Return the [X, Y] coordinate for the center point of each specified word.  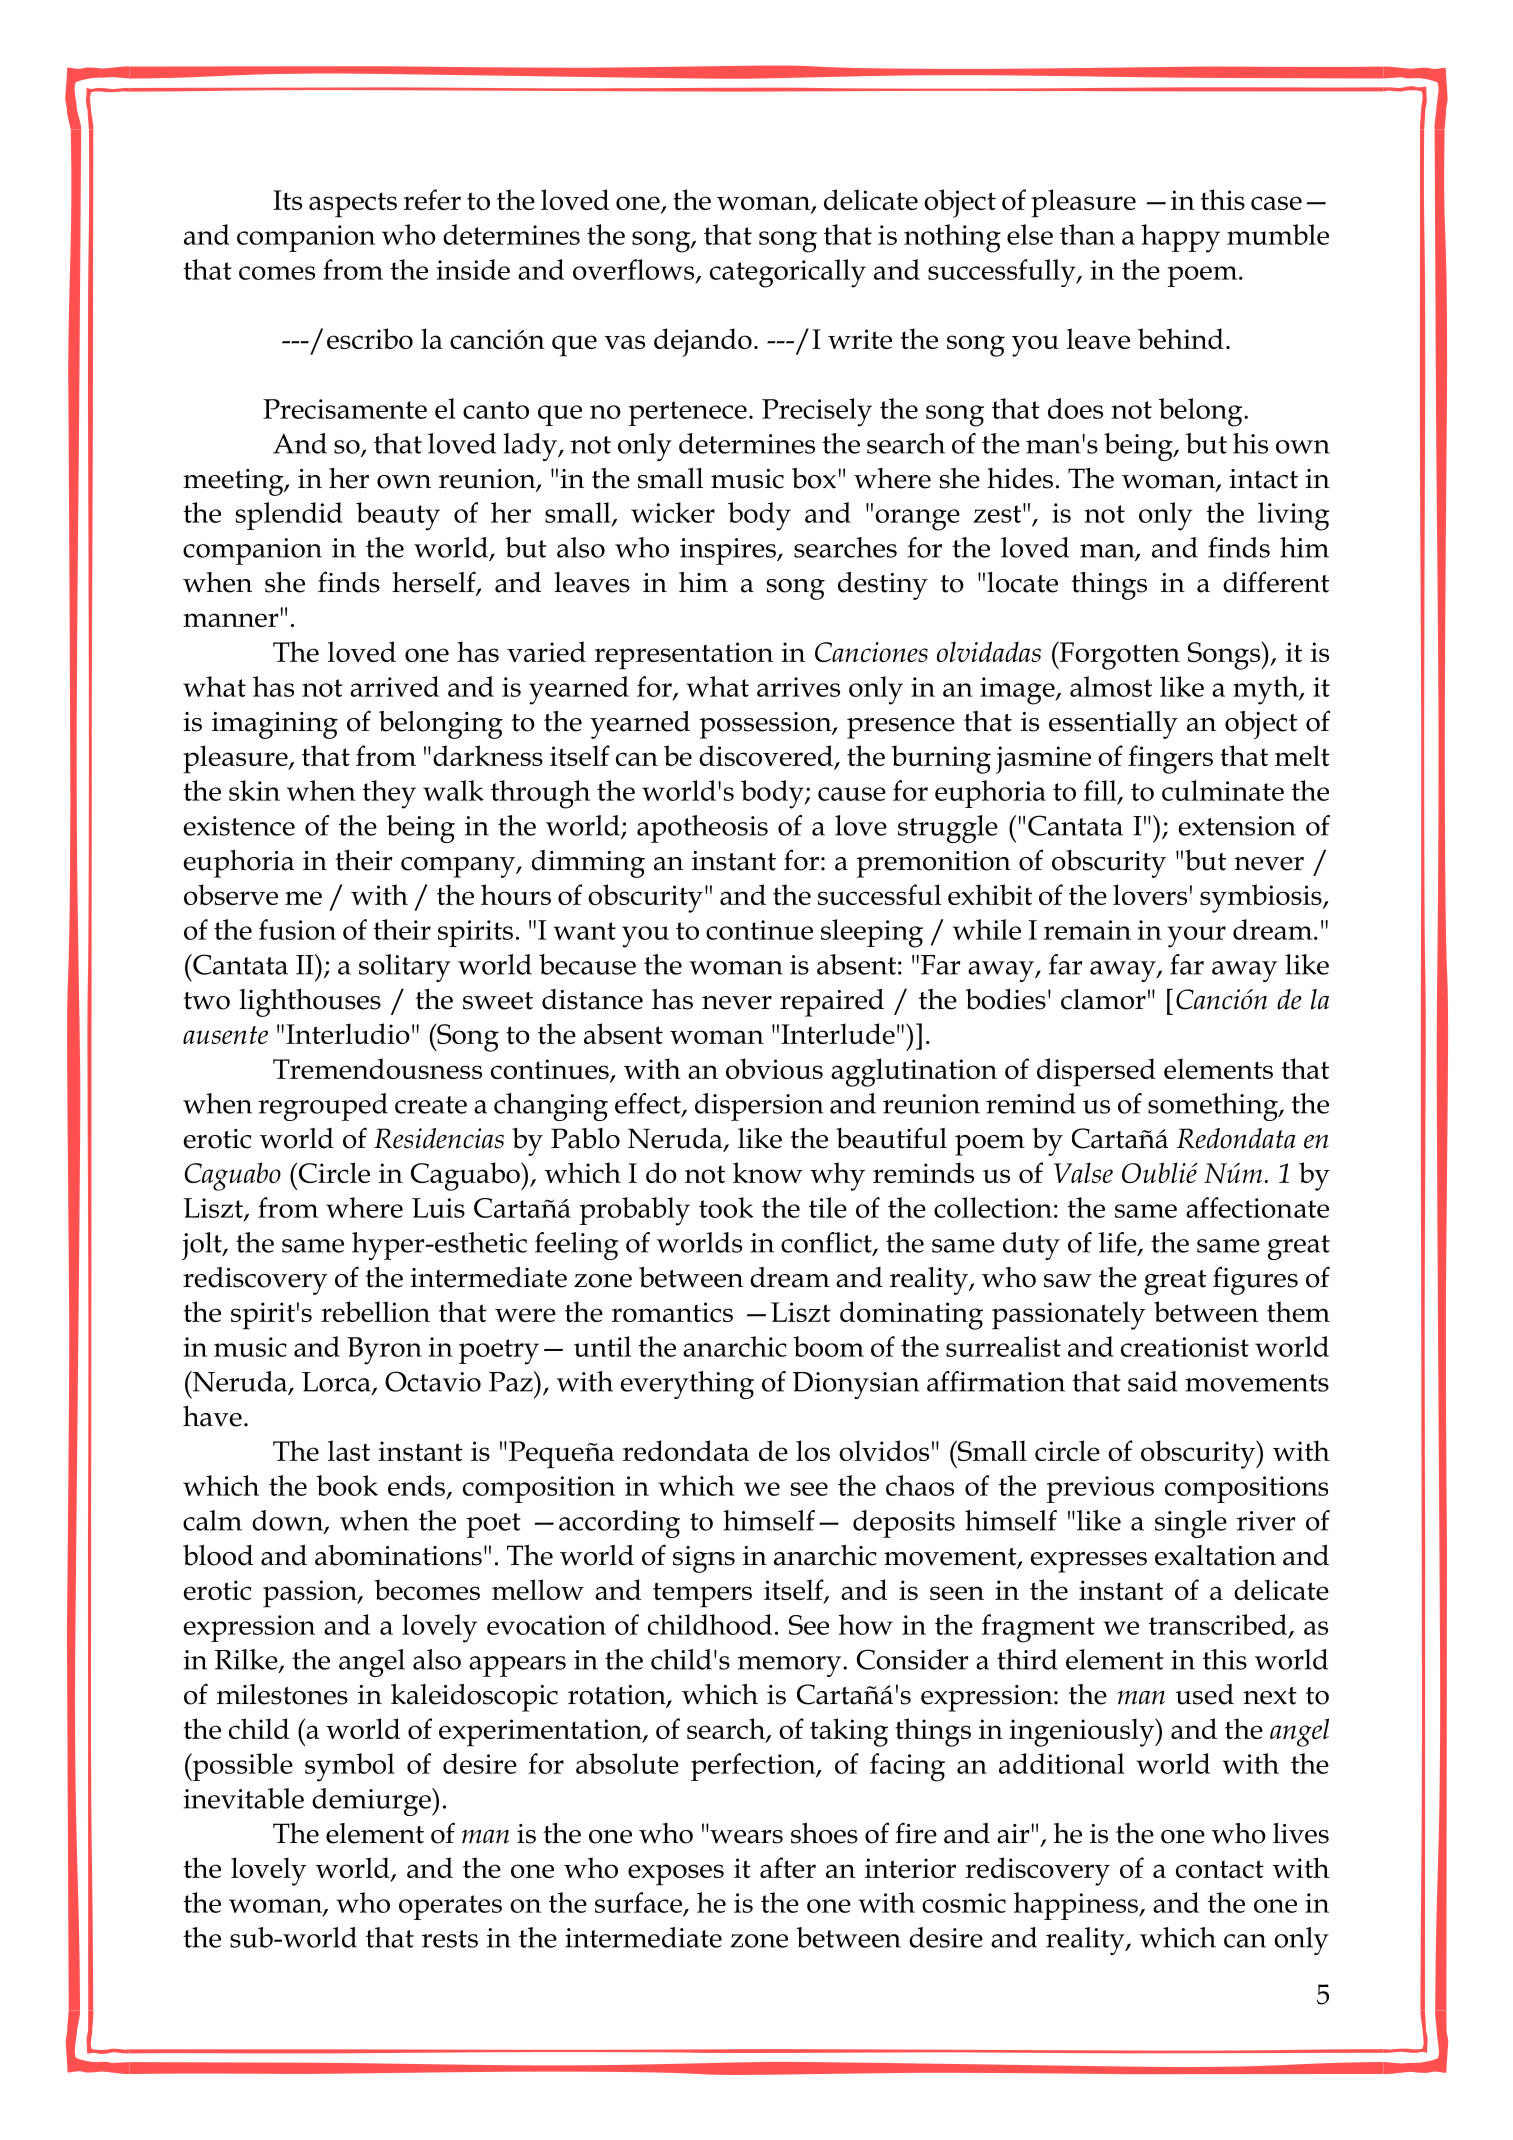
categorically [788, 273]
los [813, 1450]
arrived [394, 686]
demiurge [372, 1802]
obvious [774, 1068]
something [1214, 1107]
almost [1111, 686]
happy [1180, 238]
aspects [353, 205]
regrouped [323, 1107]
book [347, 1485]
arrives [798, 687]
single [1191, 1524]
